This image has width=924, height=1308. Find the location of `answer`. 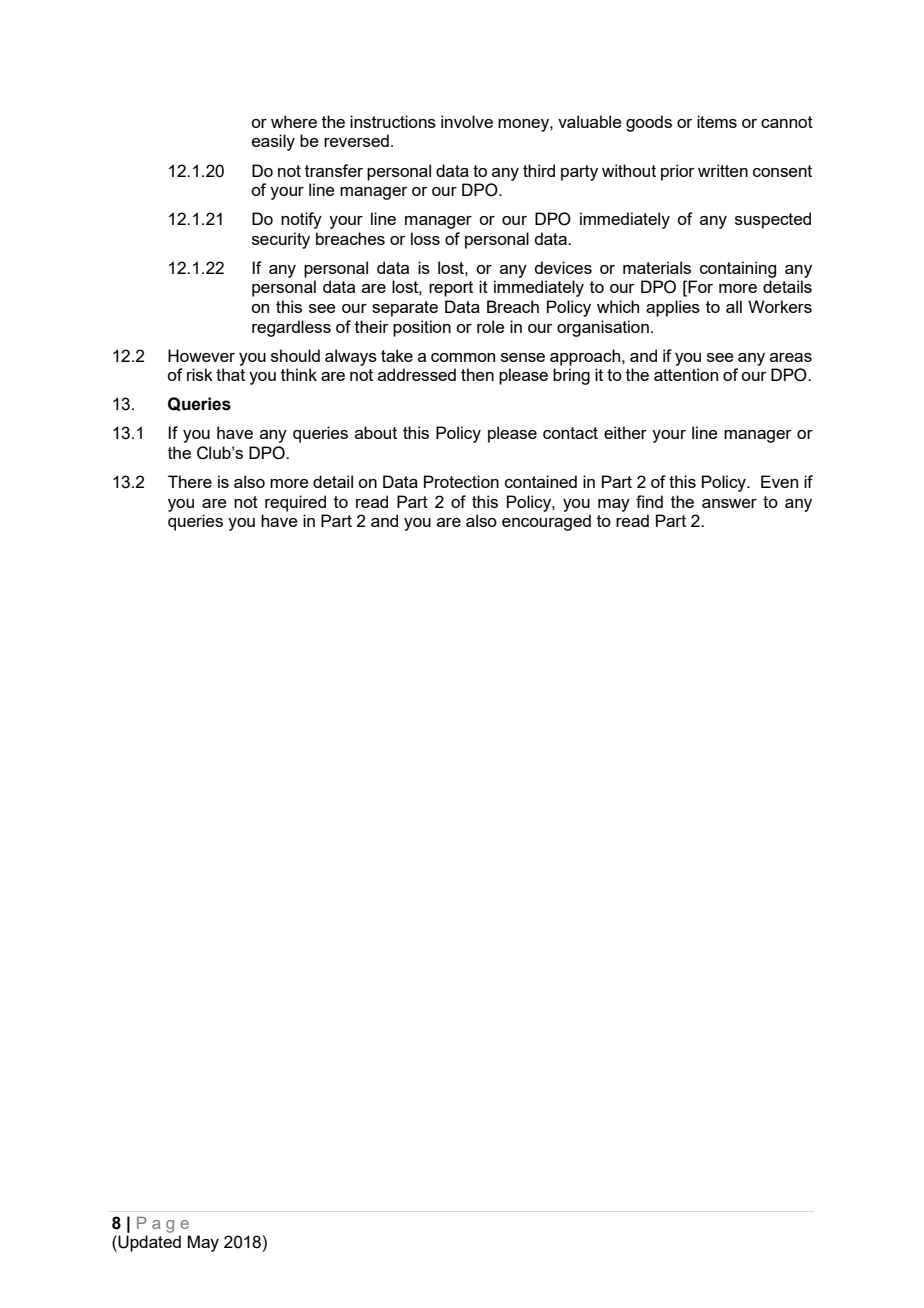

answer is located at coordinates (729, 503).
